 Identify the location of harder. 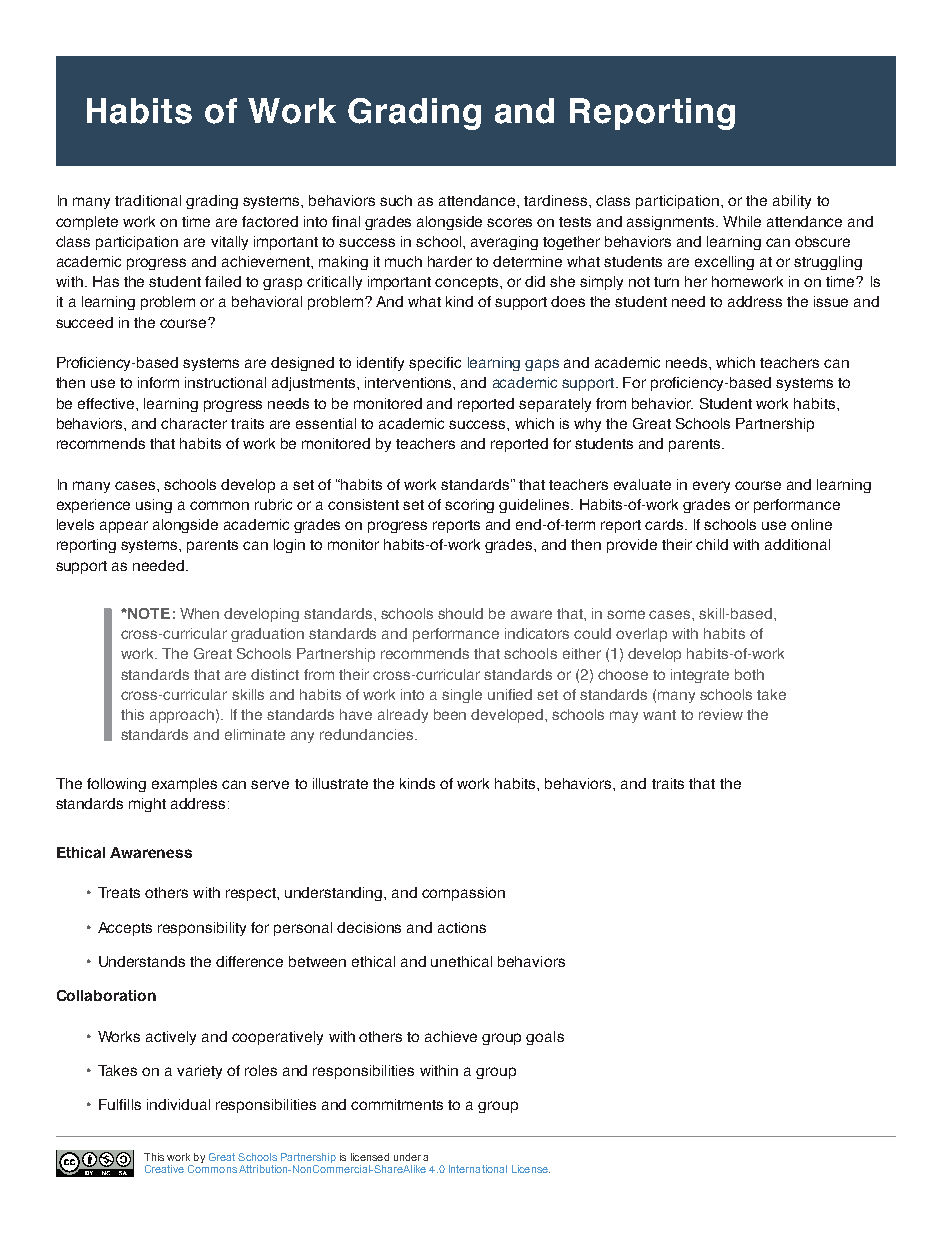
(450, 261).
